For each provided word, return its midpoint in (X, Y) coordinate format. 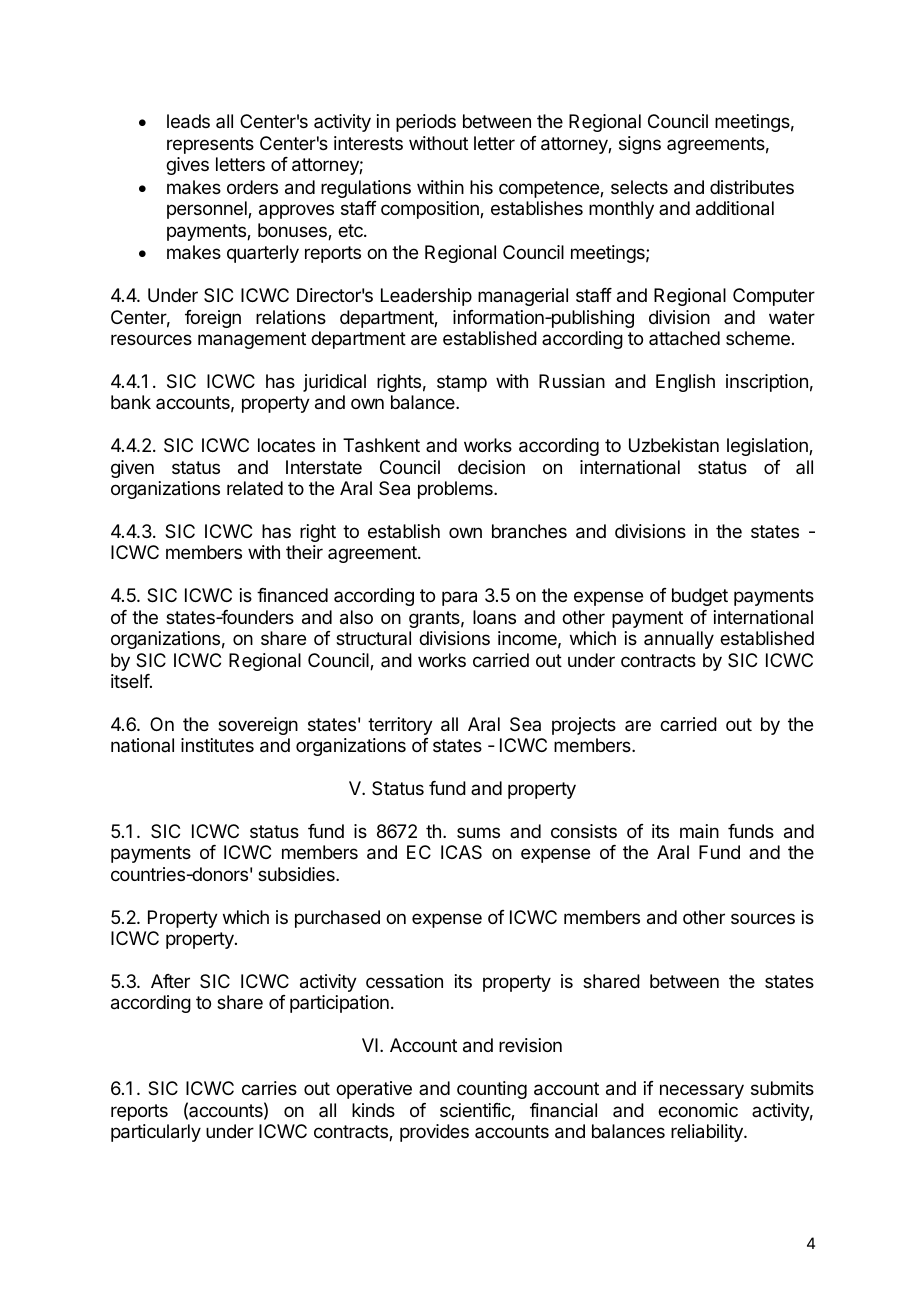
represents (210, 145)
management (252, 340)
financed (292, 595)
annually (679, 640)
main (699, 831)
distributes (752, 187)
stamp (462, 383)
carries (269, 1088)
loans (494, 617)
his (481, 187)
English (685, 383)
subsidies (297, 874)
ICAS (461, 852)
